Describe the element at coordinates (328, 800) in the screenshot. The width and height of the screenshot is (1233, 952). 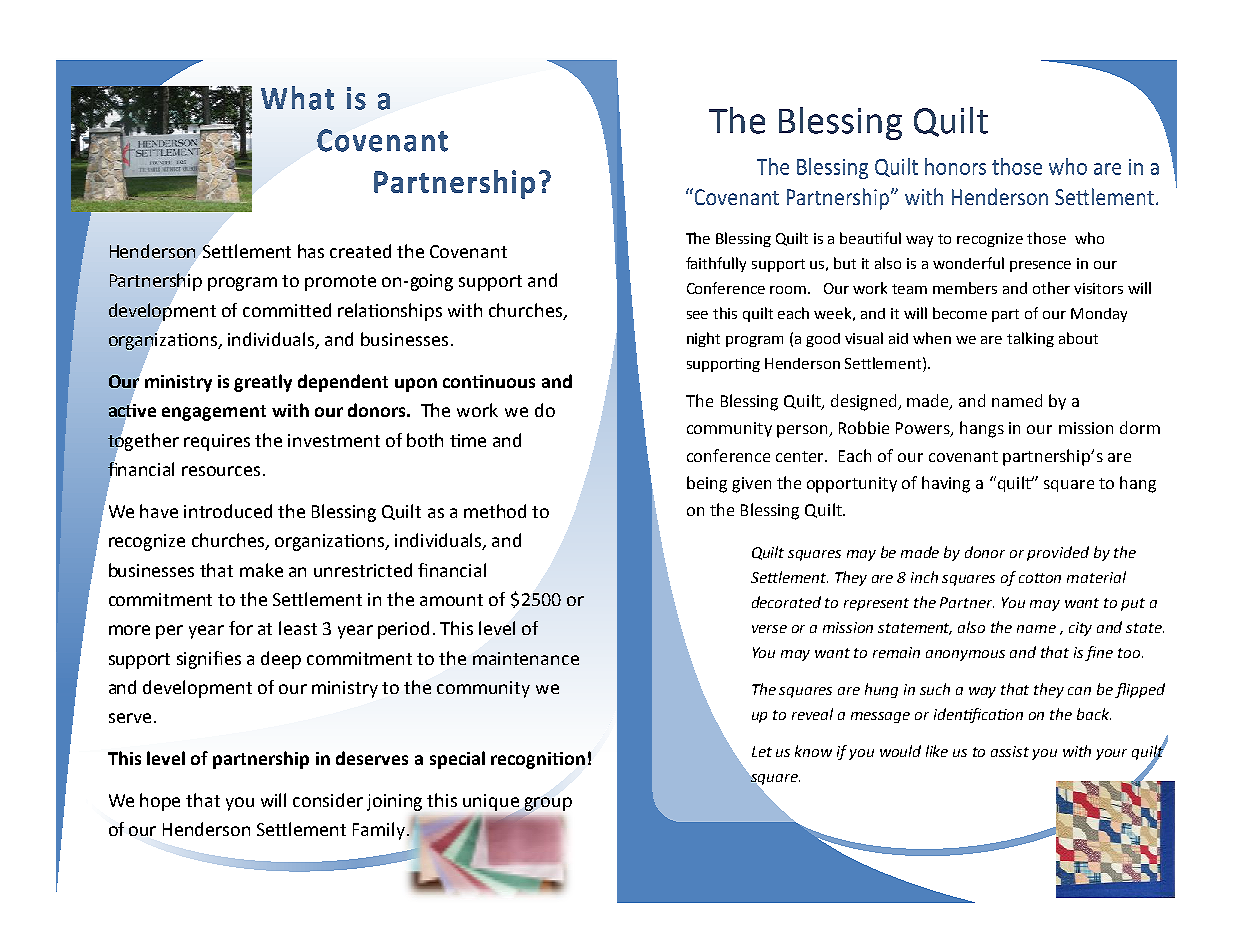
I see `consider` at that location.
